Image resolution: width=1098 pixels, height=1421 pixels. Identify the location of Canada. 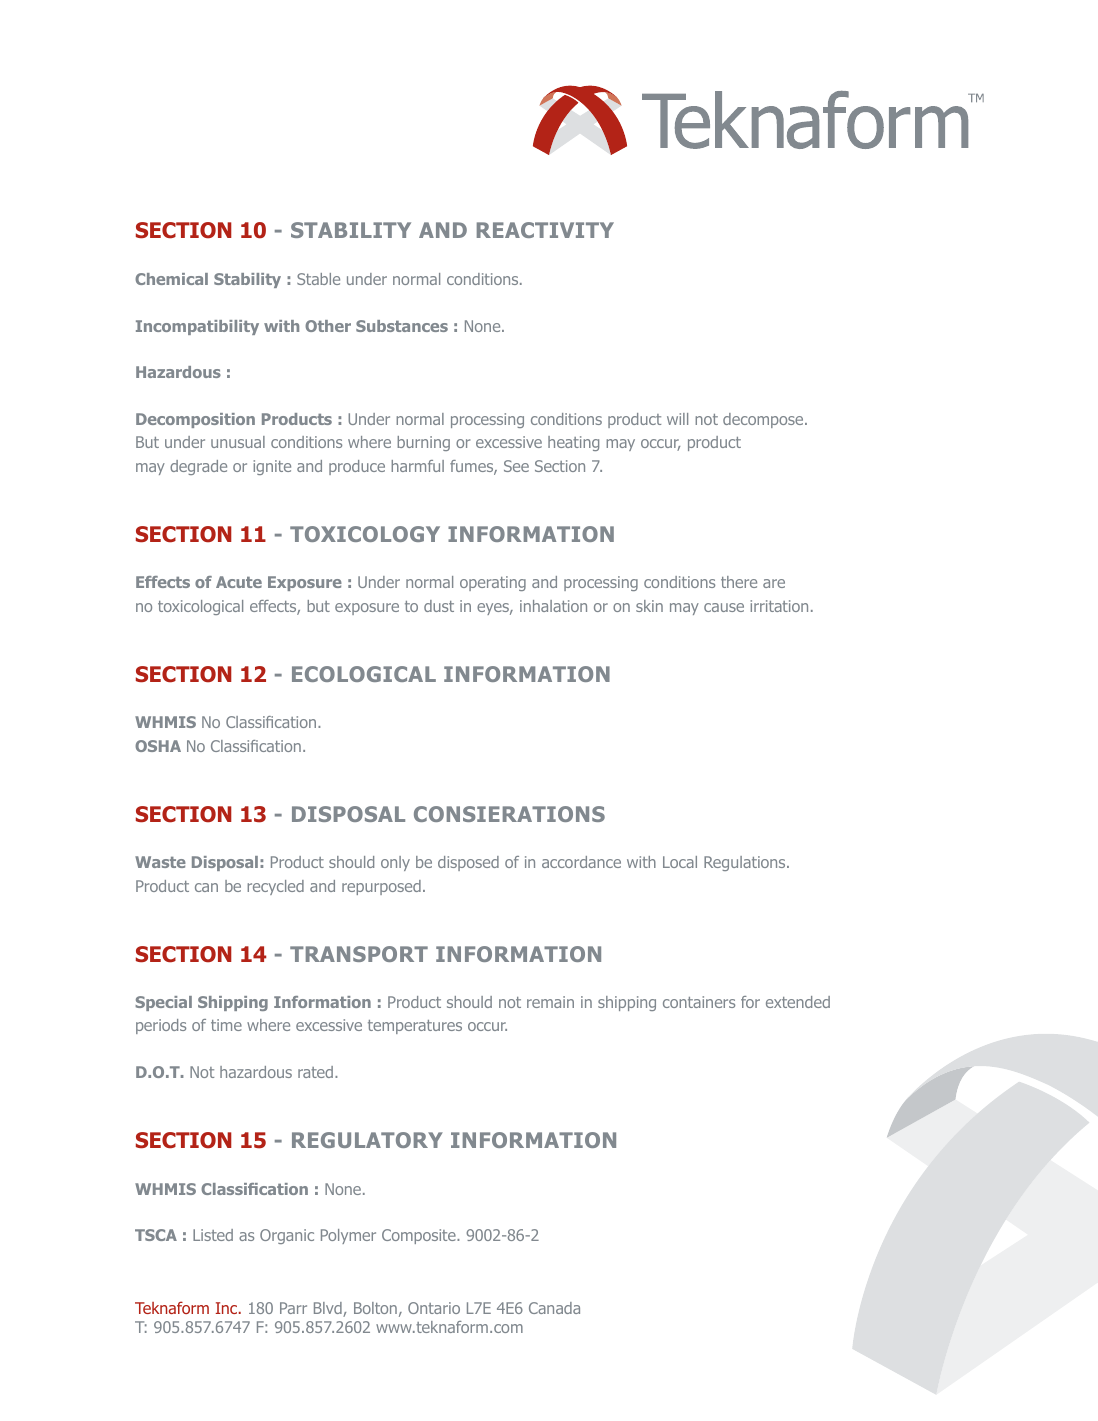
(554, 1308).
